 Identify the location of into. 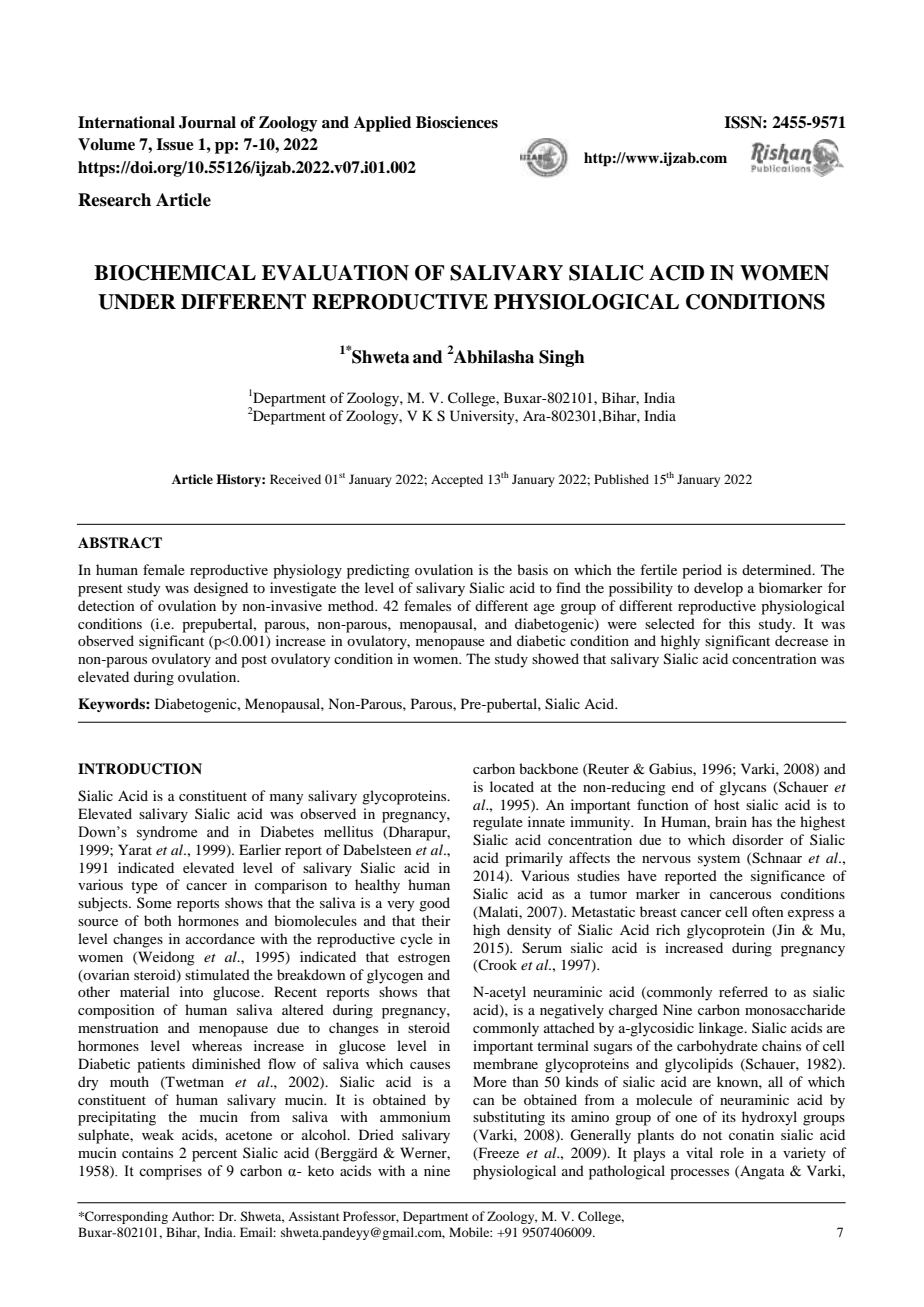
(191, 991).
